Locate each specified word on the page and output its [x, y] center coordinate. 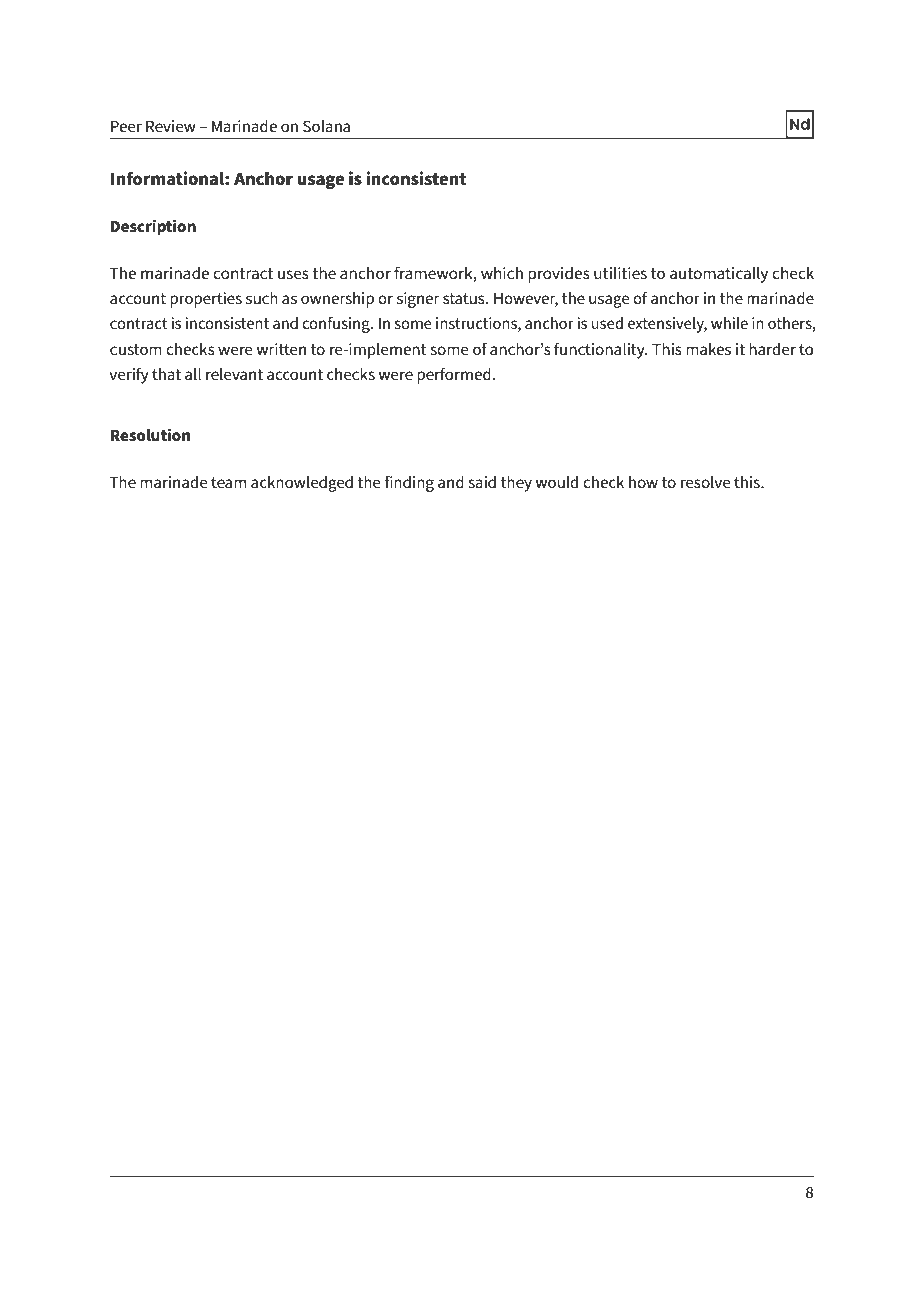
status [465, 298]
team [229, 482]
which [502, 273]
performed [455, 375]
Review [171, 126]
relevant [234, 374]
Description [153, 227]
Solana [326, 126]
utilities [620, 273]
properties [206, 300]
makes [708, 349]
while [729, 323]
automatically [719, 275]
